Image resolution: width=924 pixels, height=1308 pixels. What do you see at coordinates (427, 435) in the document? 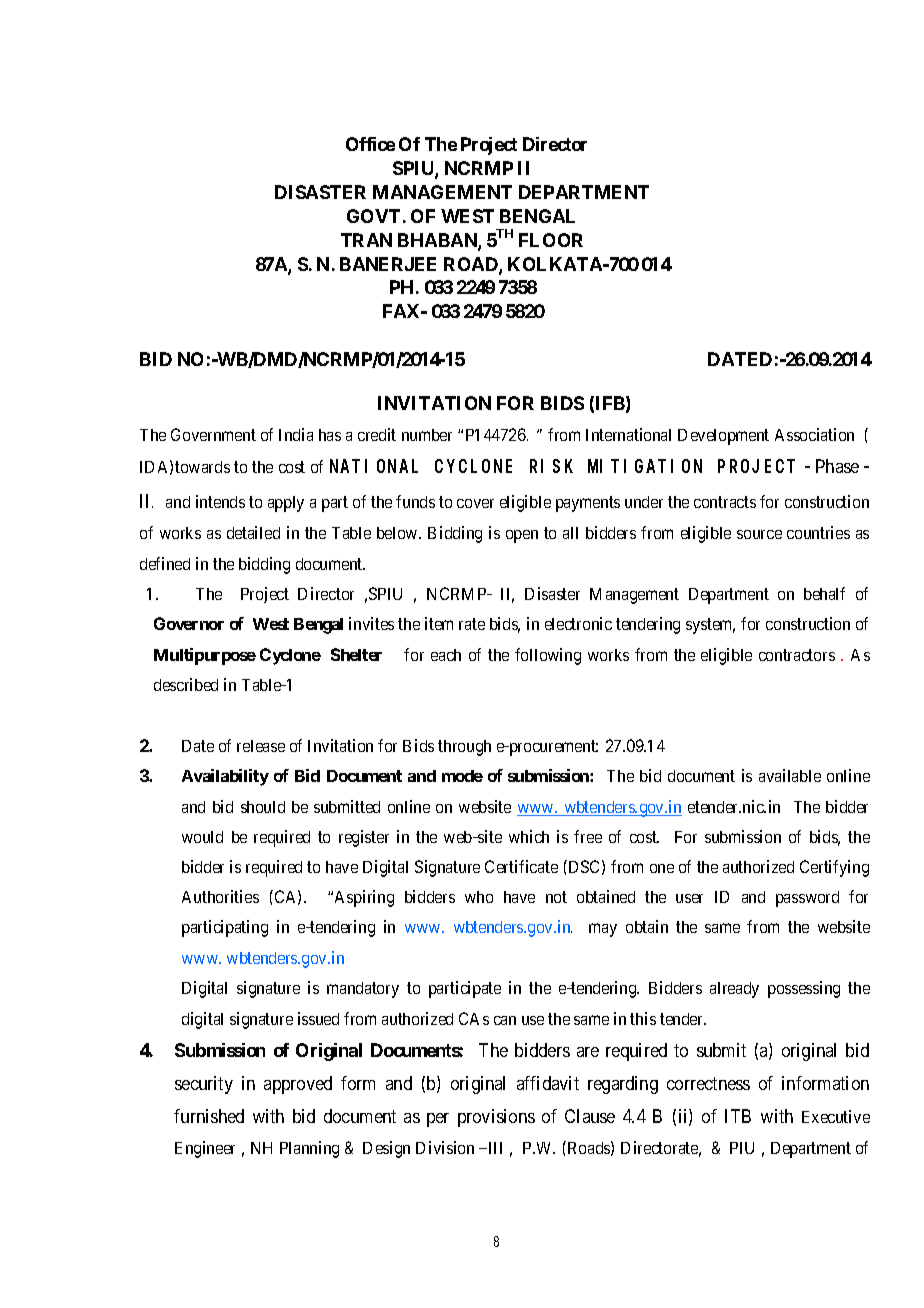
I see `number` at bounding box center [427, 435].
